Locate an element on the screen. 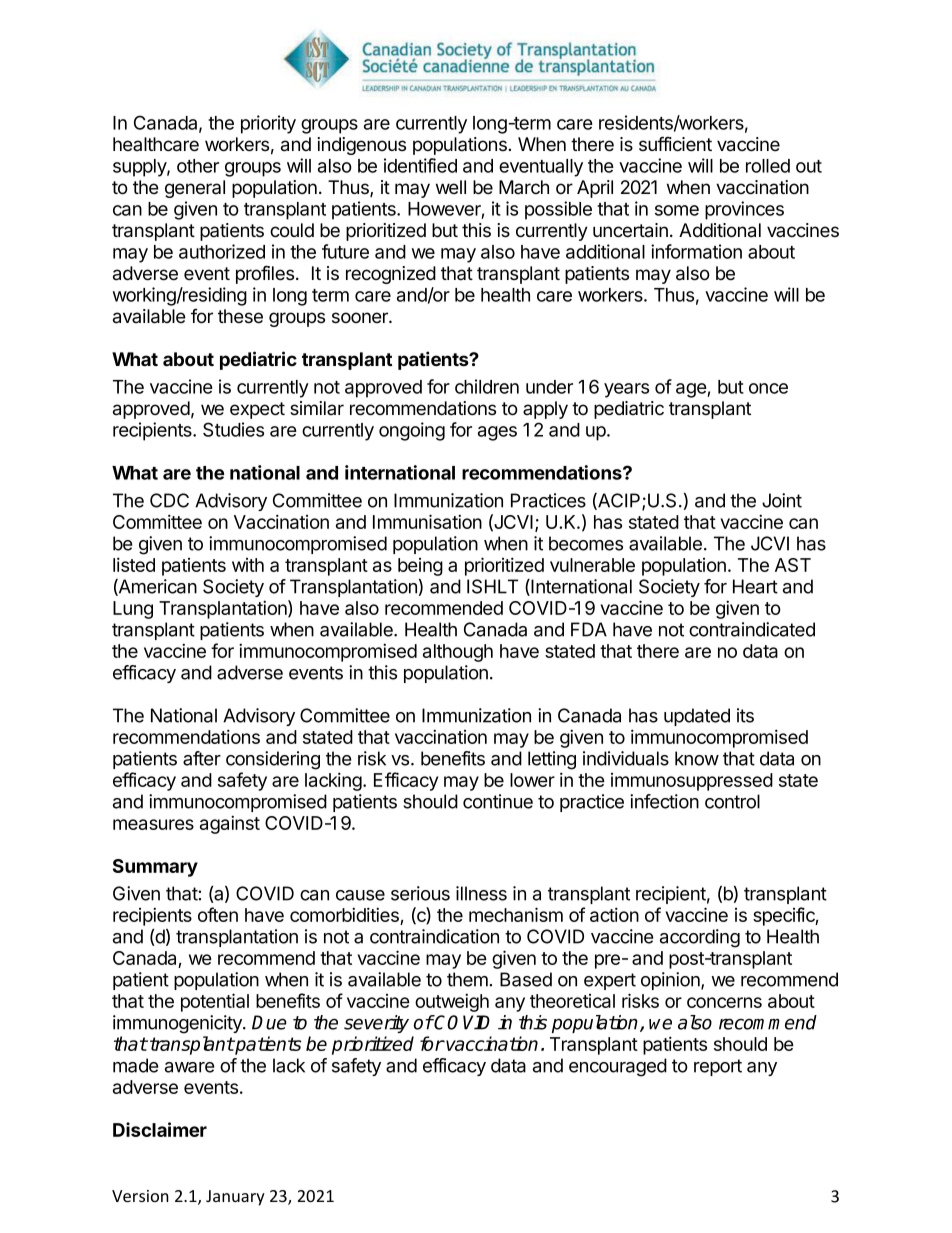  well is located at coordinates (451, 187).
